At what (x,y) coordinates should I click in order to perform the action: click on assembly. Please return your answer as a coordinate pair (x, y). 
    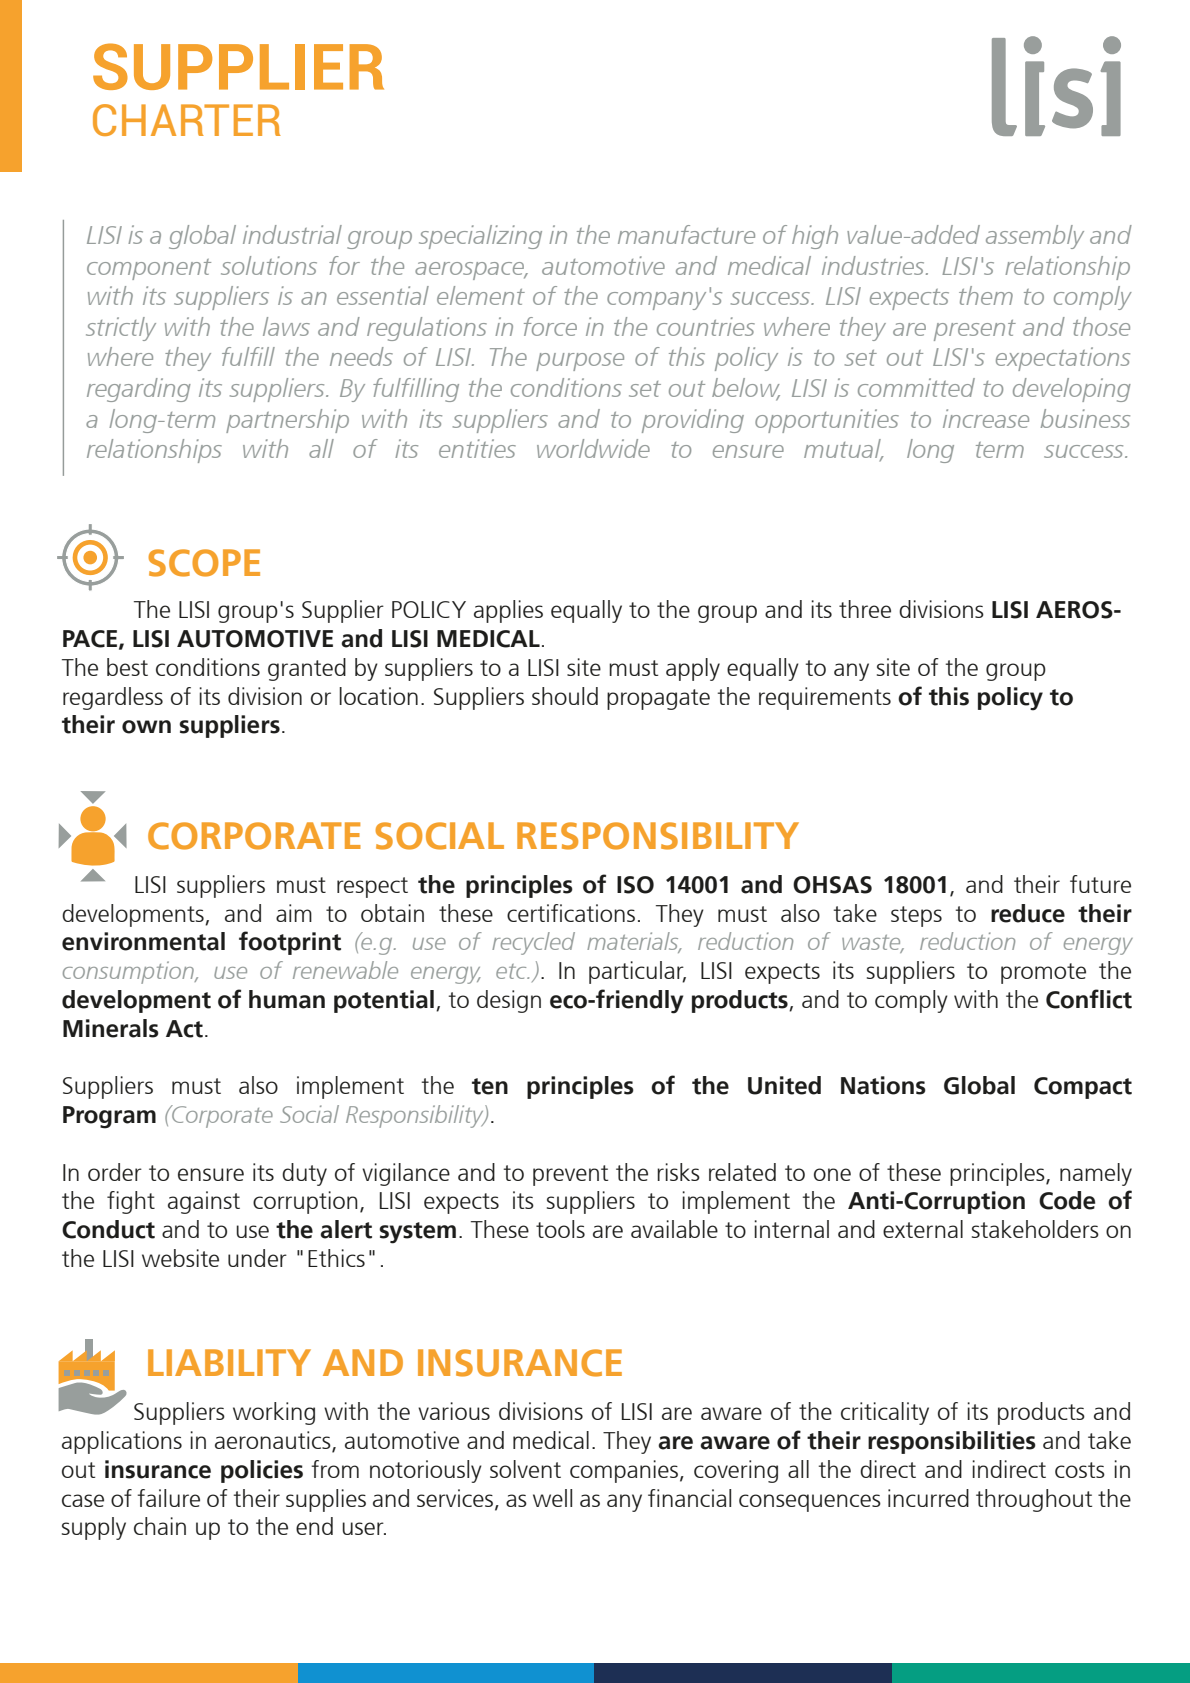
    Looking at the image, I should click on (1035, 237).
